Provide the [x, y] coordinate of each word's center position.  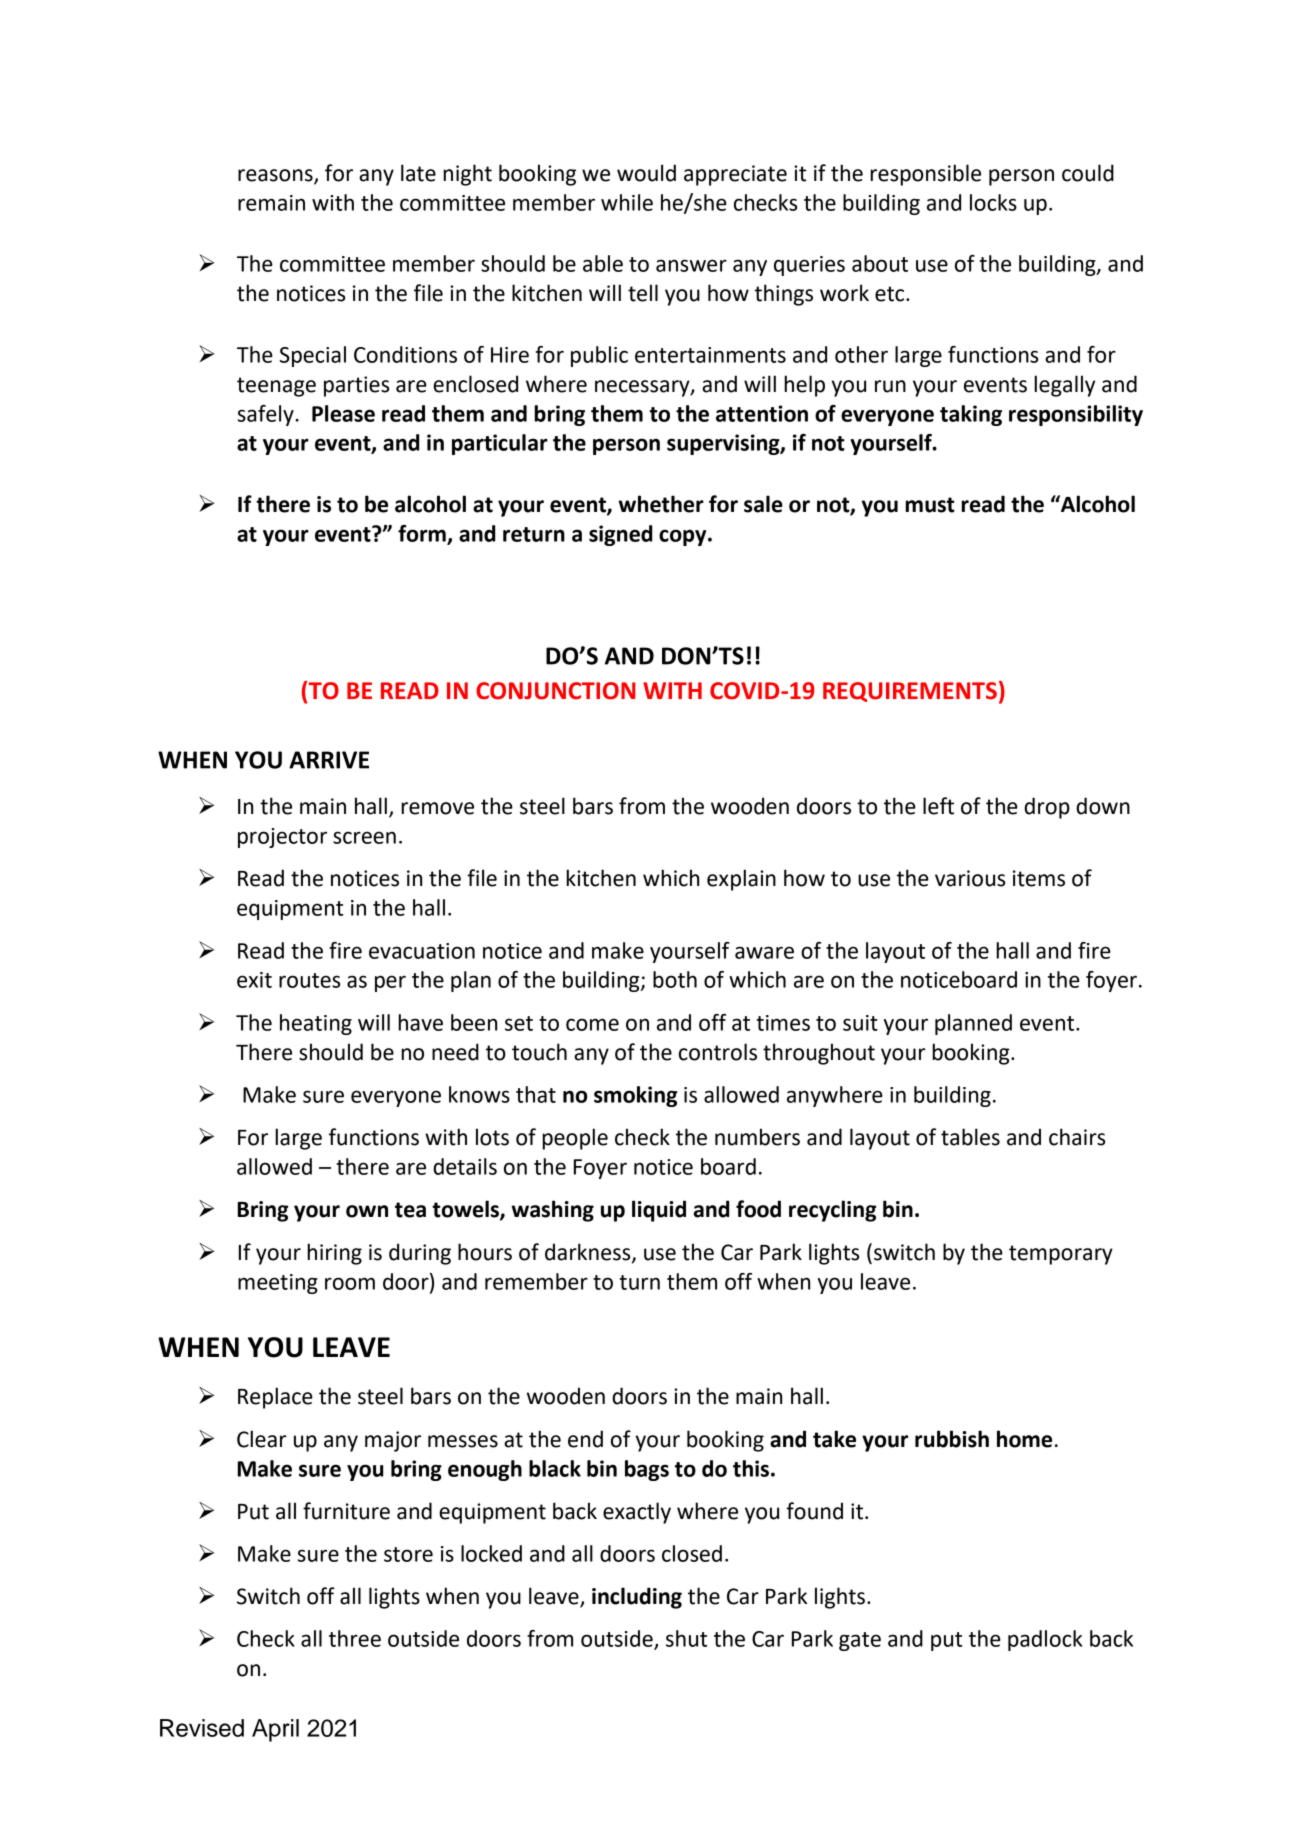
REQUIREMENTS [910, 692]
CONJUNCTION [555, 691]
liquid [659, 1211]
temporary [1061, 1255]
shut [686, 1638]
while [627, 202]
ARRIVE [329, 760]
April [275, 1730]
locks [993, 202]
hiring [334, 1254]
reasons [276, 176]
